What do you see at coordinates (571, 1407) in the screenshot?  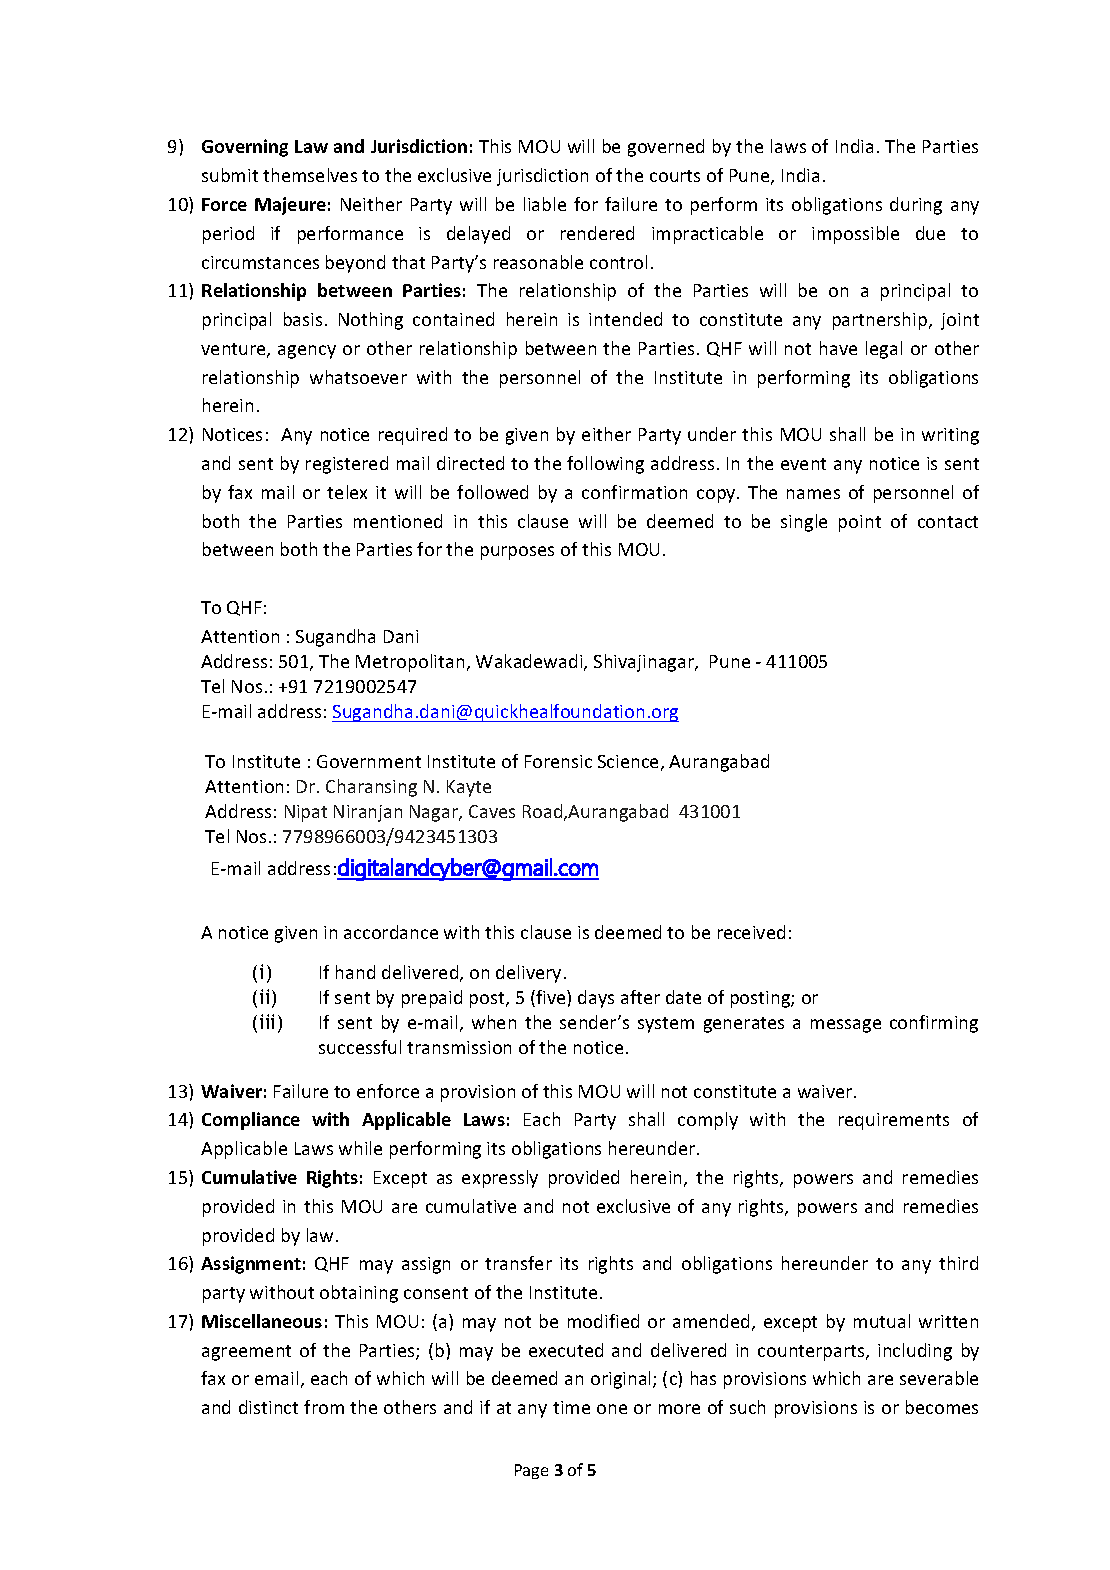 I see `time` at bounding box center [571, 1407].
